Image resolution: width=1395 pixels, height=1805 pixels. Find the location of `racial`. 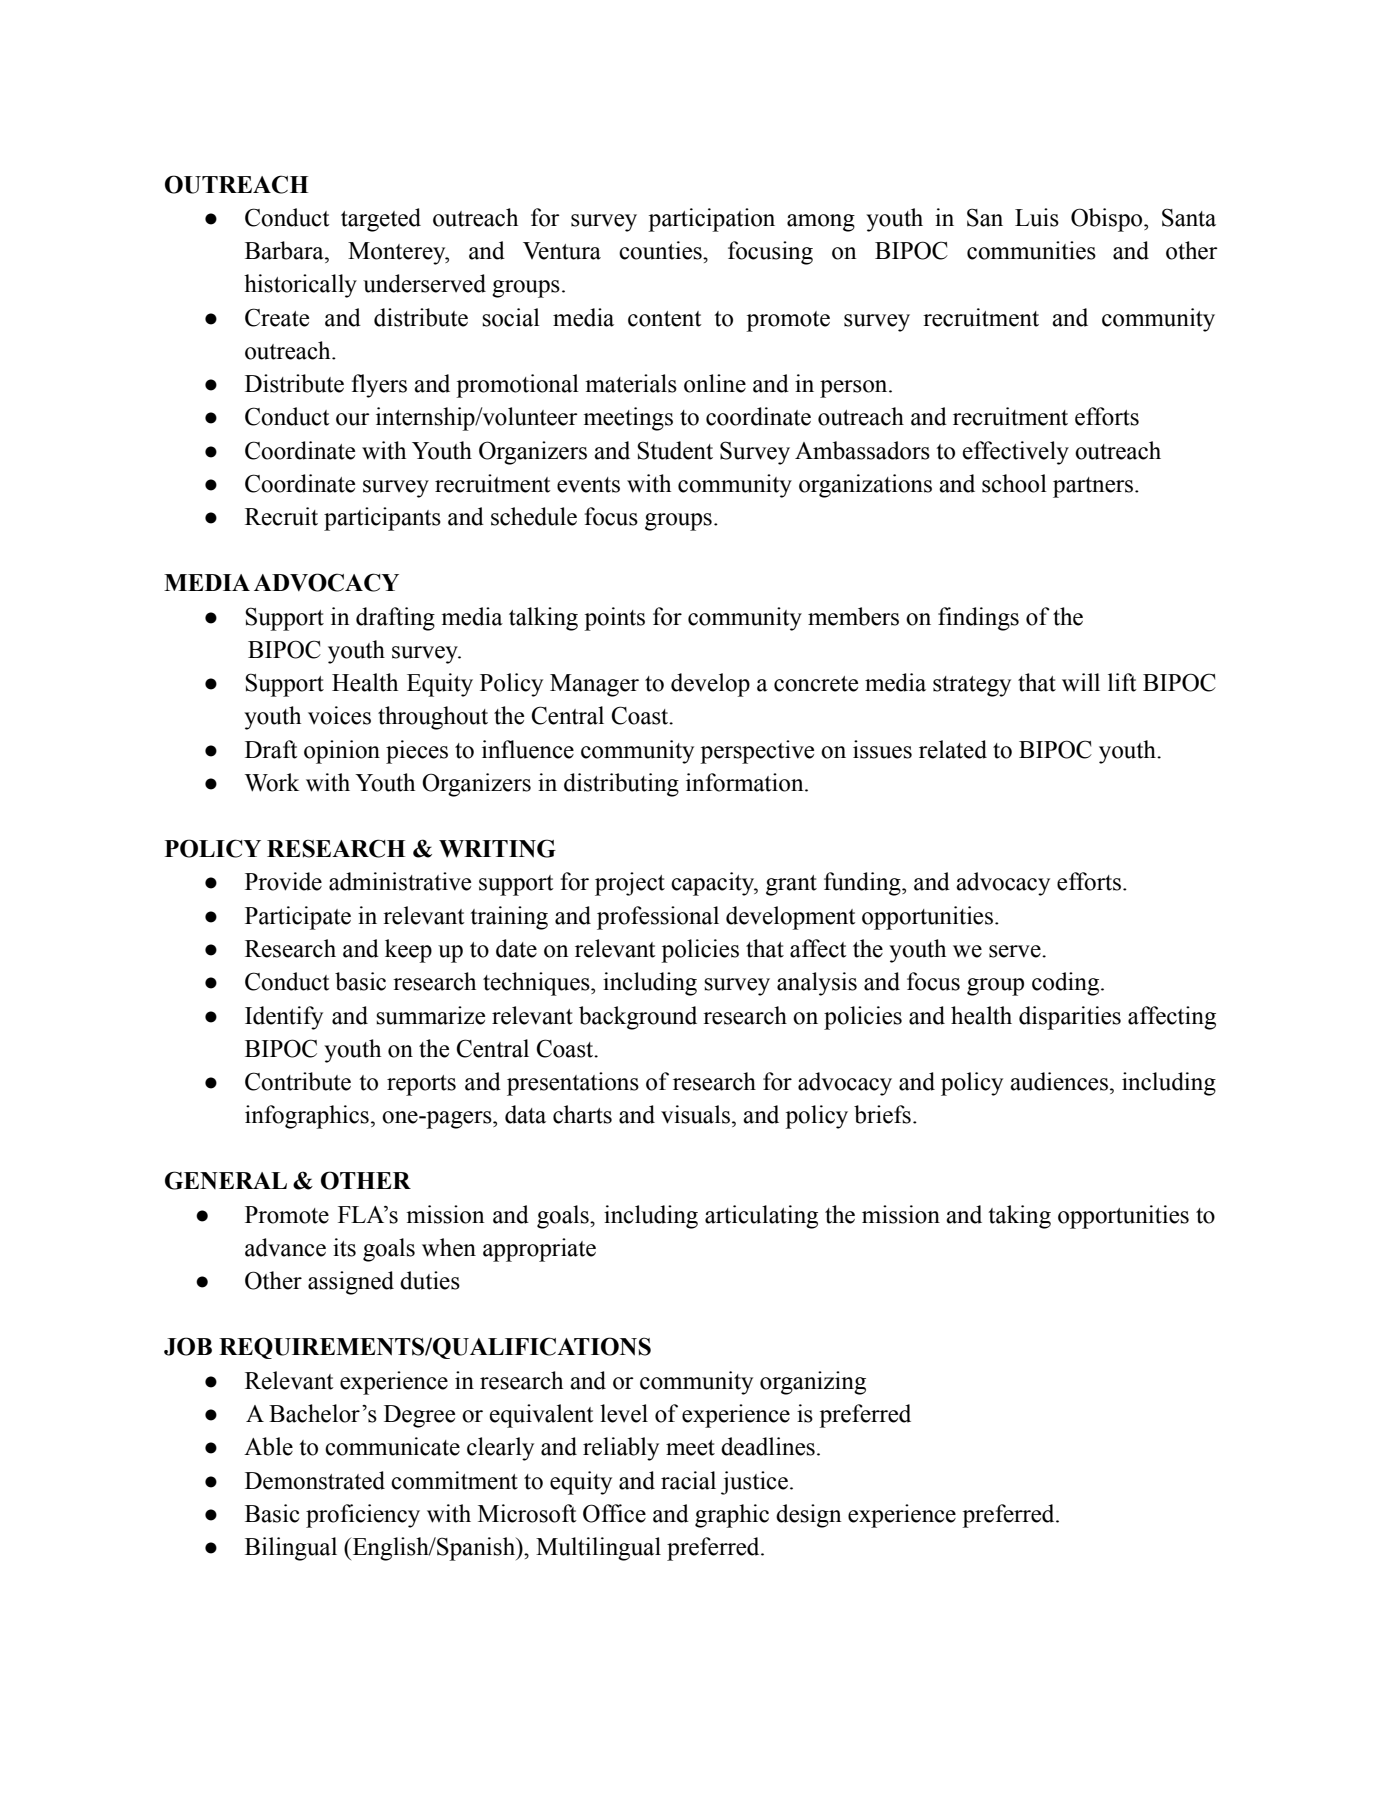

racial is located at coordinates (688, 1480).
